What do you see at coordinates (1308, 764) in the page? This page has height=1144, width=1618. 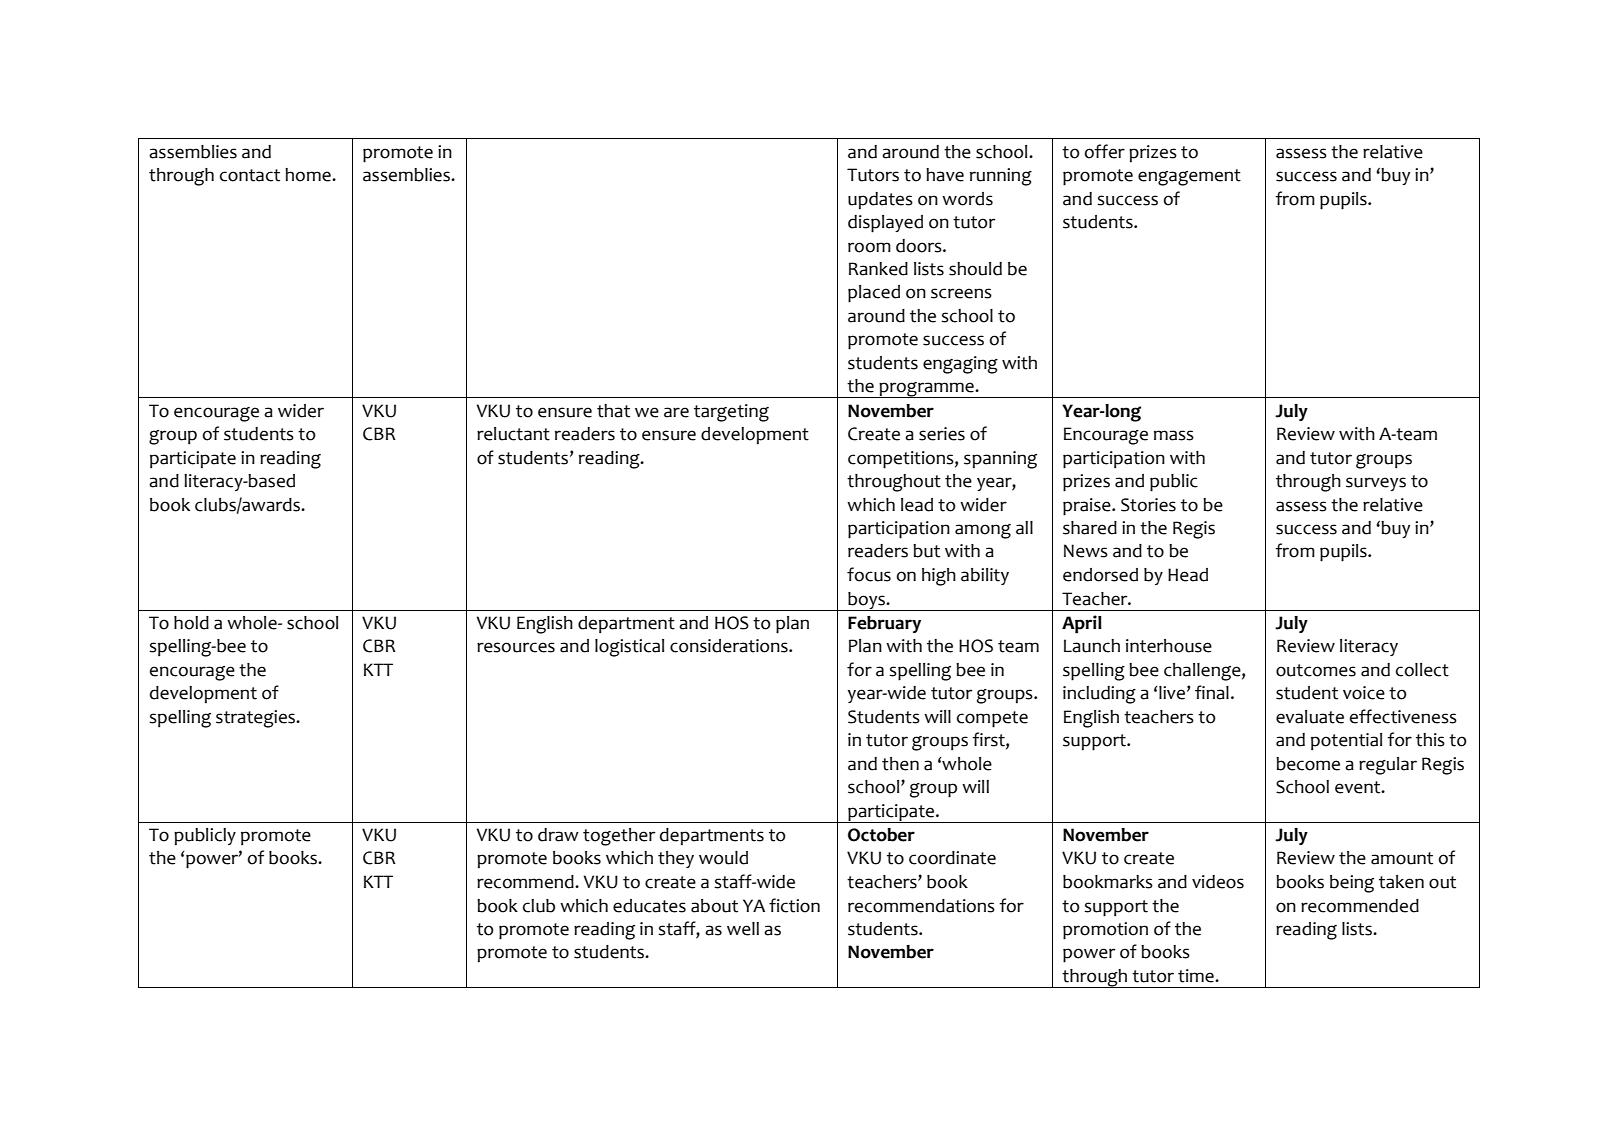 I see `become` at bounding box center [1308, 764].
